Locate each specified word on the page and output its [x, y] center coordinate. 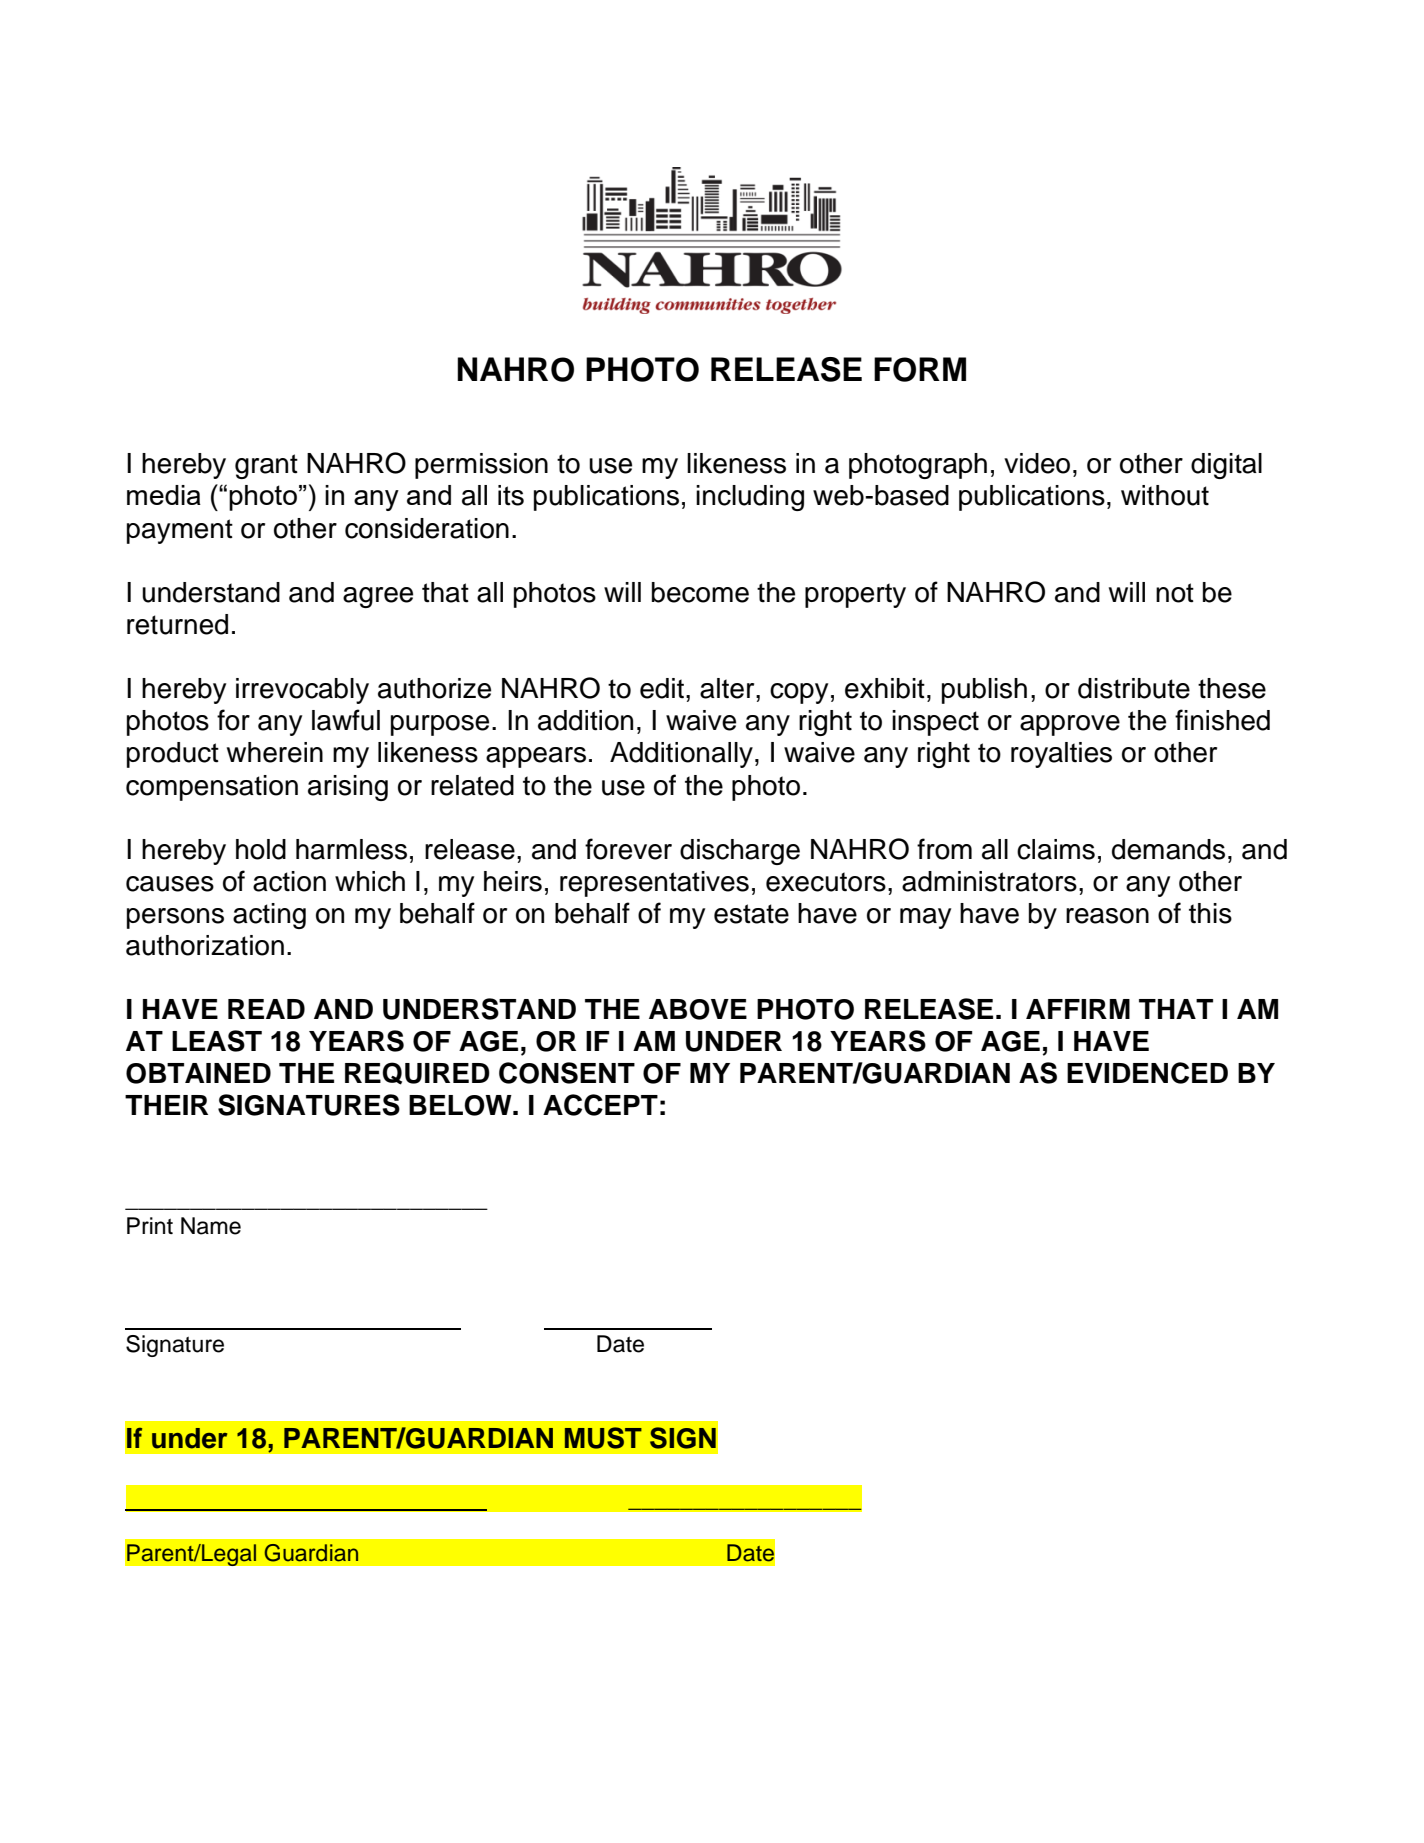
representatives [654, 884]
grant [266, 466]
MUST [603, 1438]
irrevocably [302, 691]
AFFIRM [1078, 1009]
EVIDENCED [1147, 1073]
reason [1107, 916]
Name [211, 1226]
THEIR [166, 1105]
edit [662, 688]
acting [269, 916]
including [750, 498]
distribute [1134, 688]
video [1037, 463]
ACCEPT [600, 1105]
